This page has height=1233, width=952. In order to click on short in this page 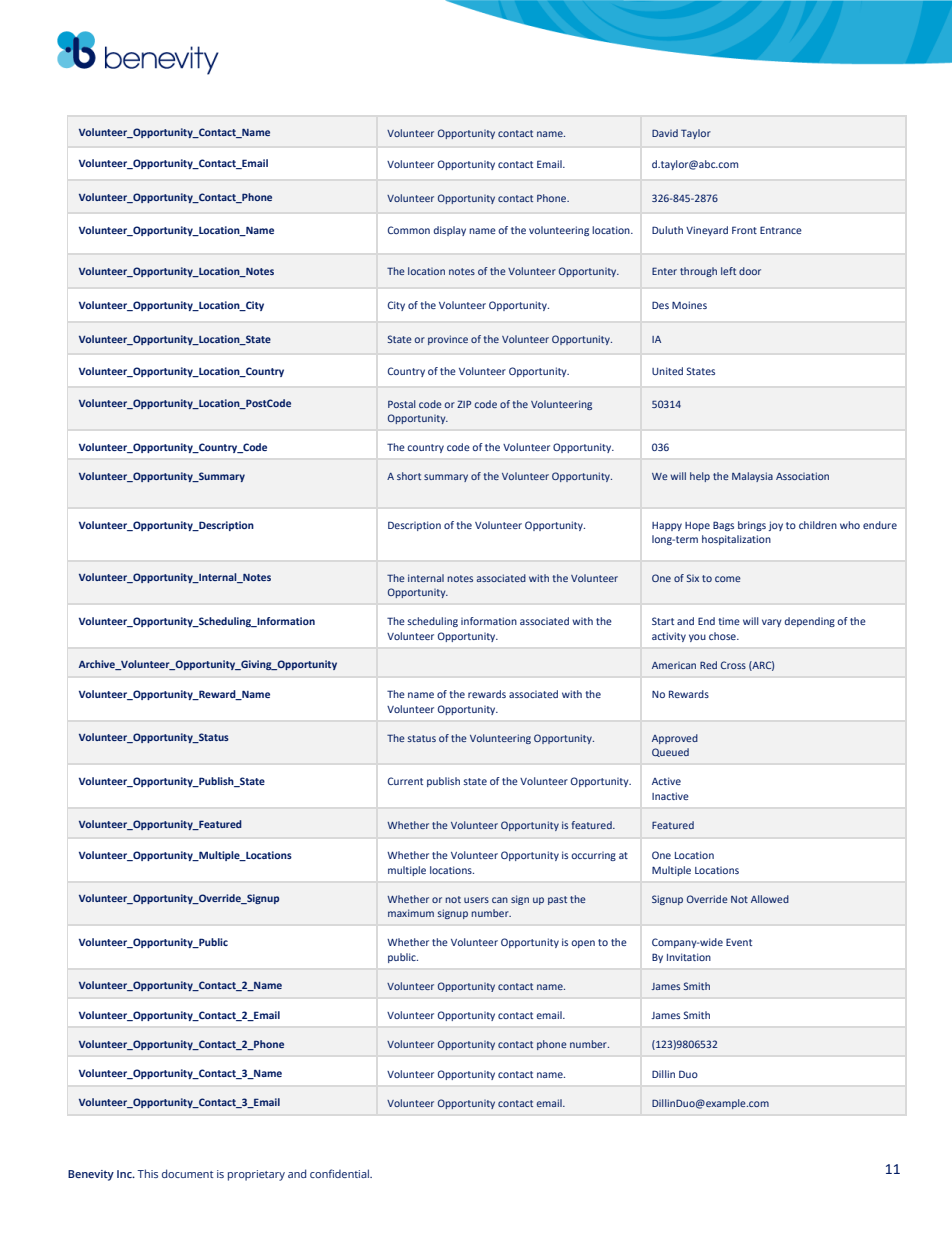, I will do `click(409, 476)`.
